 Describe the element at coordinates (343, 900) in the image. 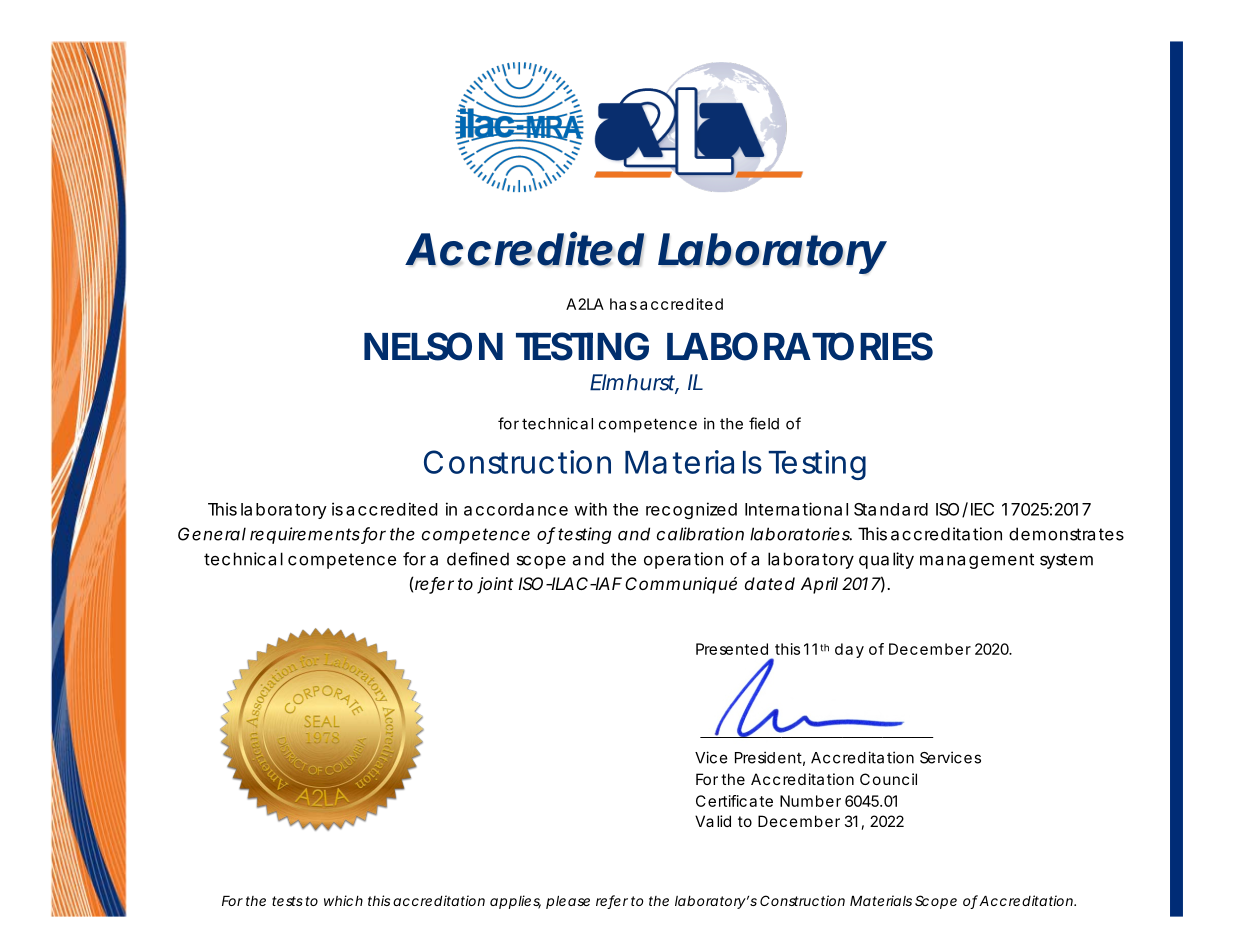

I see `which` at that location.
